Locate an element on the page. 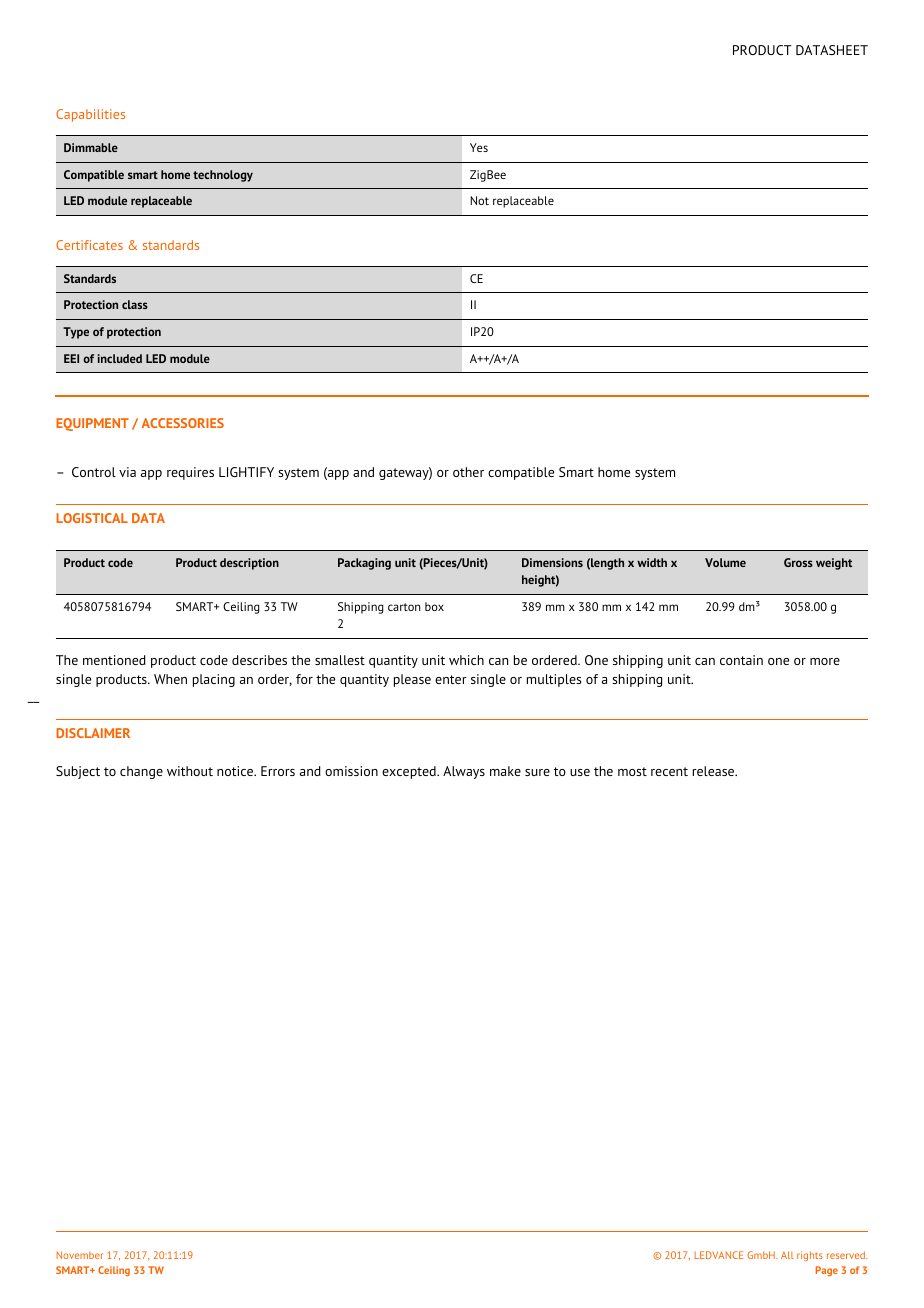  Page is located at coordinates (827, 1271).
